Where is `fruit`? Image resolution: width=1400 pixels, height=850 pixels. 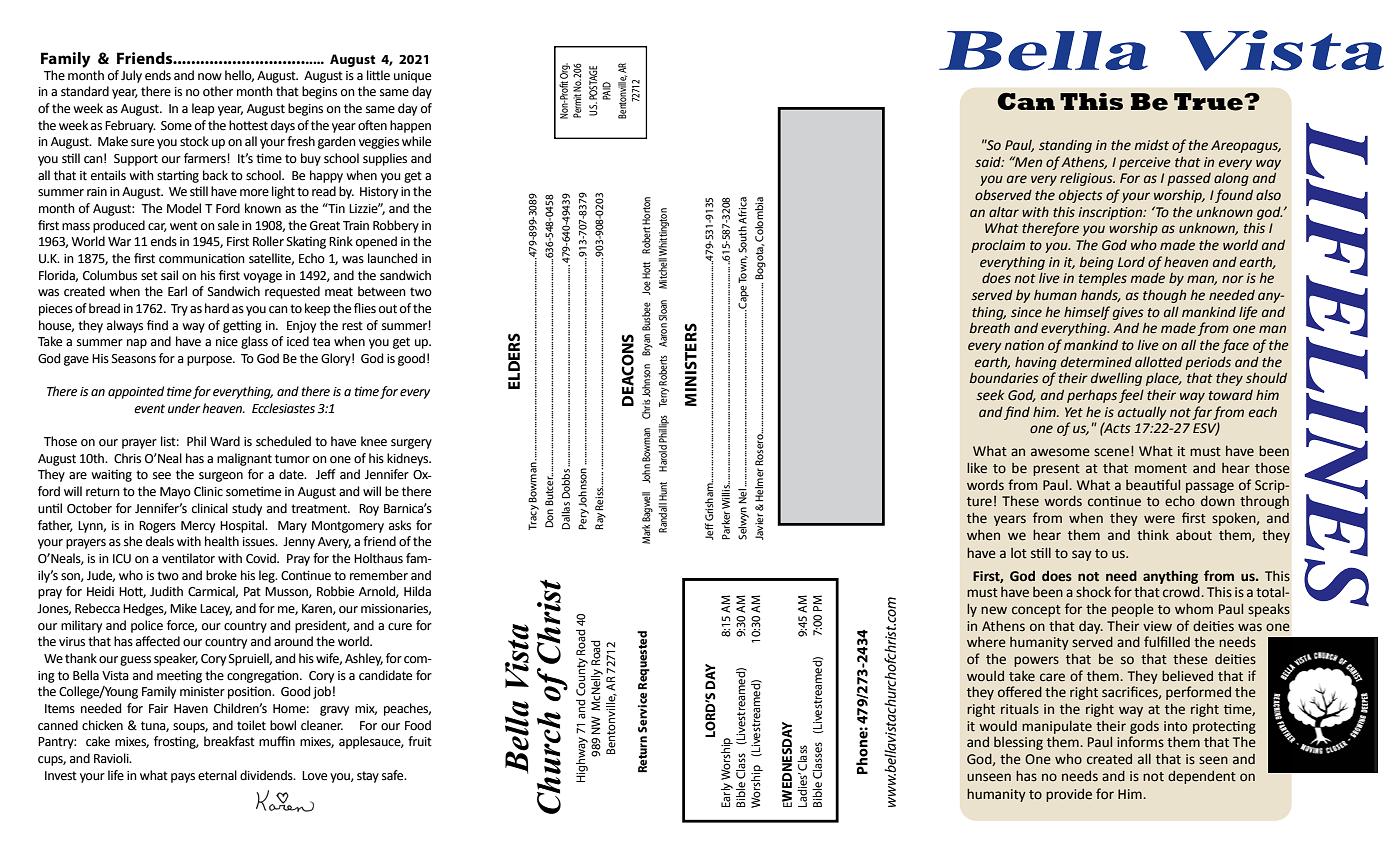
fruit is located at coordinates (420, 741).
